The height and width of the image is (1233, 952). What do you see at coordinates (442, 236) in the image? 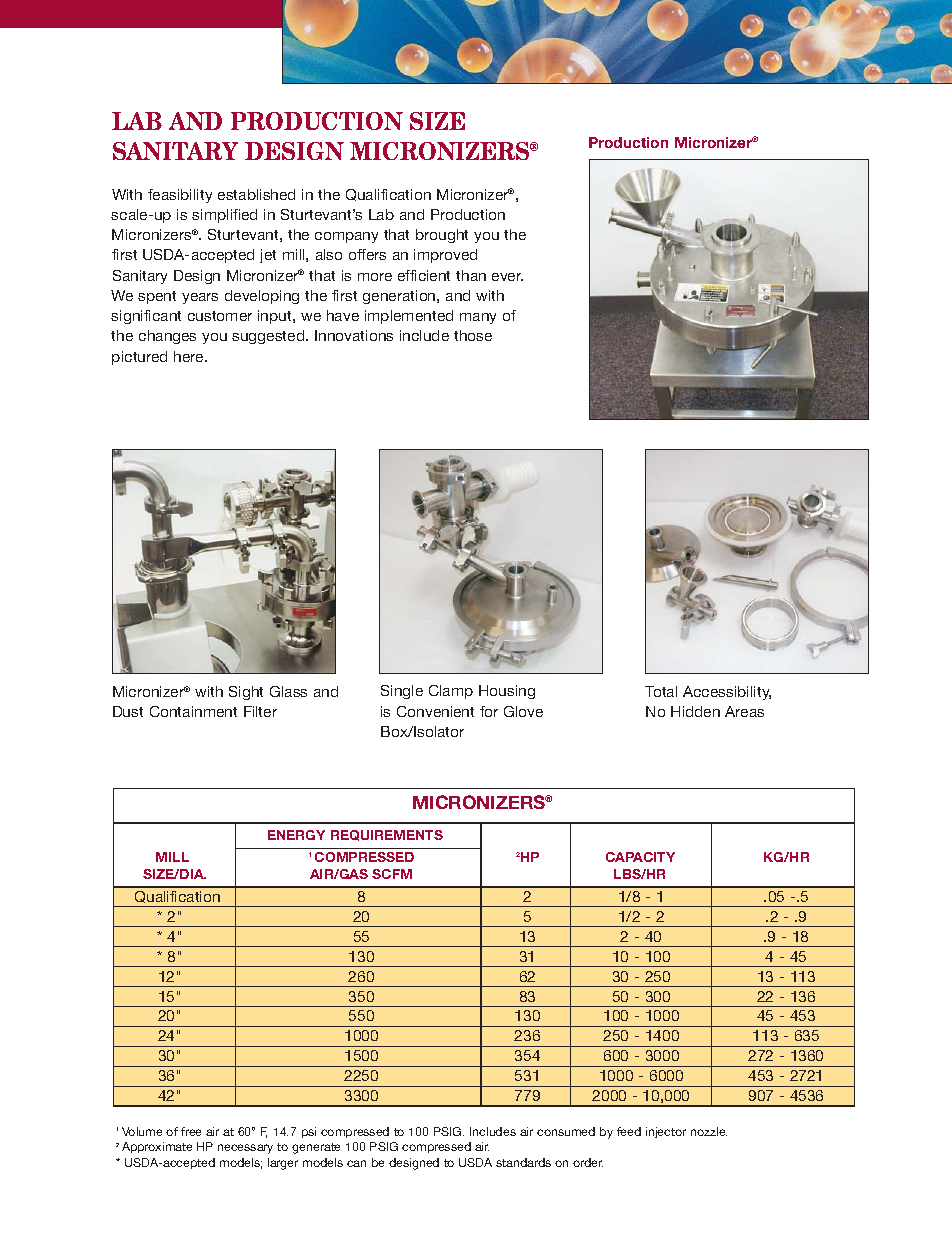
I see `brought` at bounding box center [442, 236].
